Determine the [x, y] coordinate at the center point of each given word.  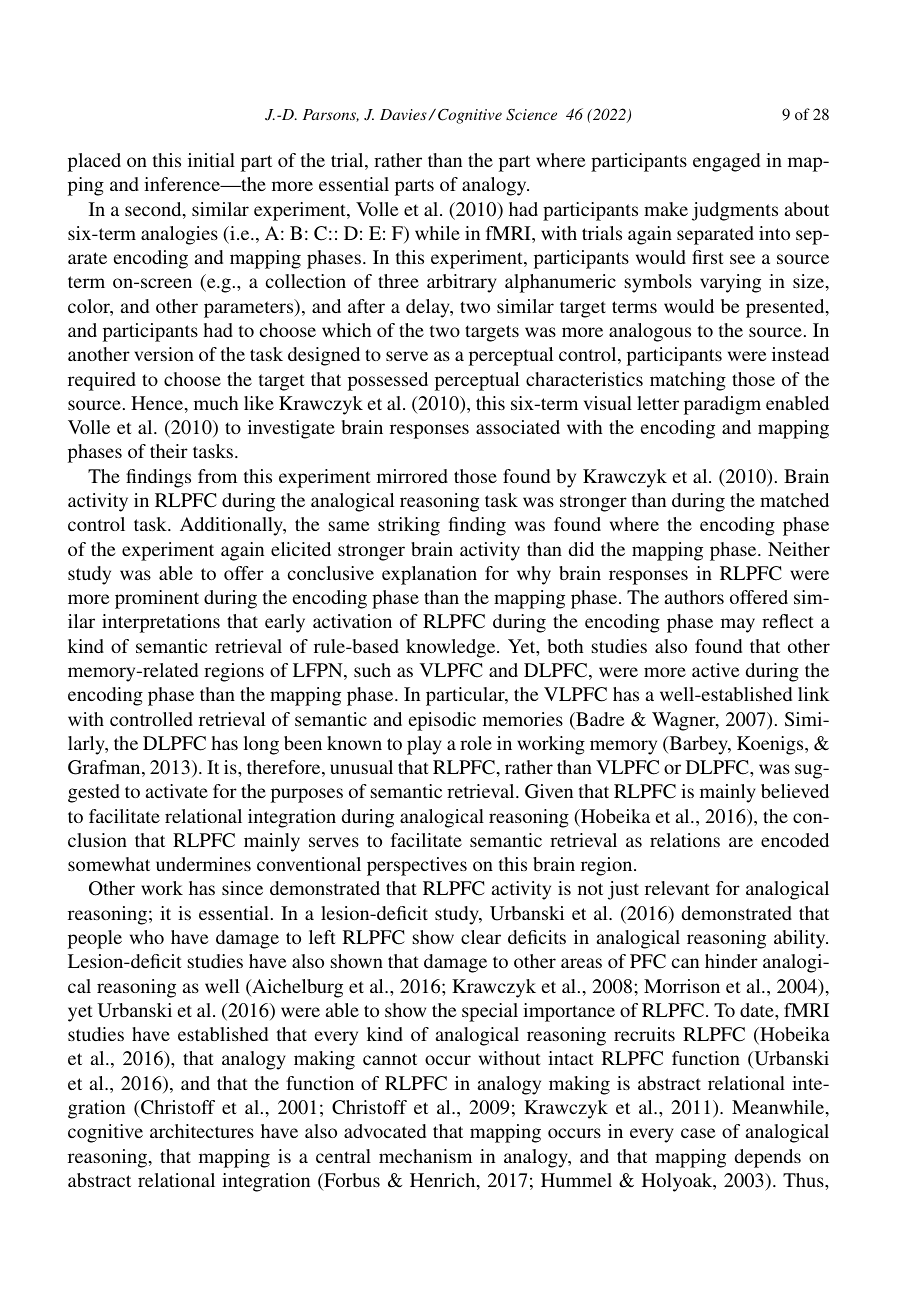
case [698, 1133]
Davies [403, 114]
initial [211, 160]
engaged [726, 162]
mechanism [425, 1156]
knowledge [452, 648]
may [738, 625]
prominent [157, 599]
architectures [202, 1131]
